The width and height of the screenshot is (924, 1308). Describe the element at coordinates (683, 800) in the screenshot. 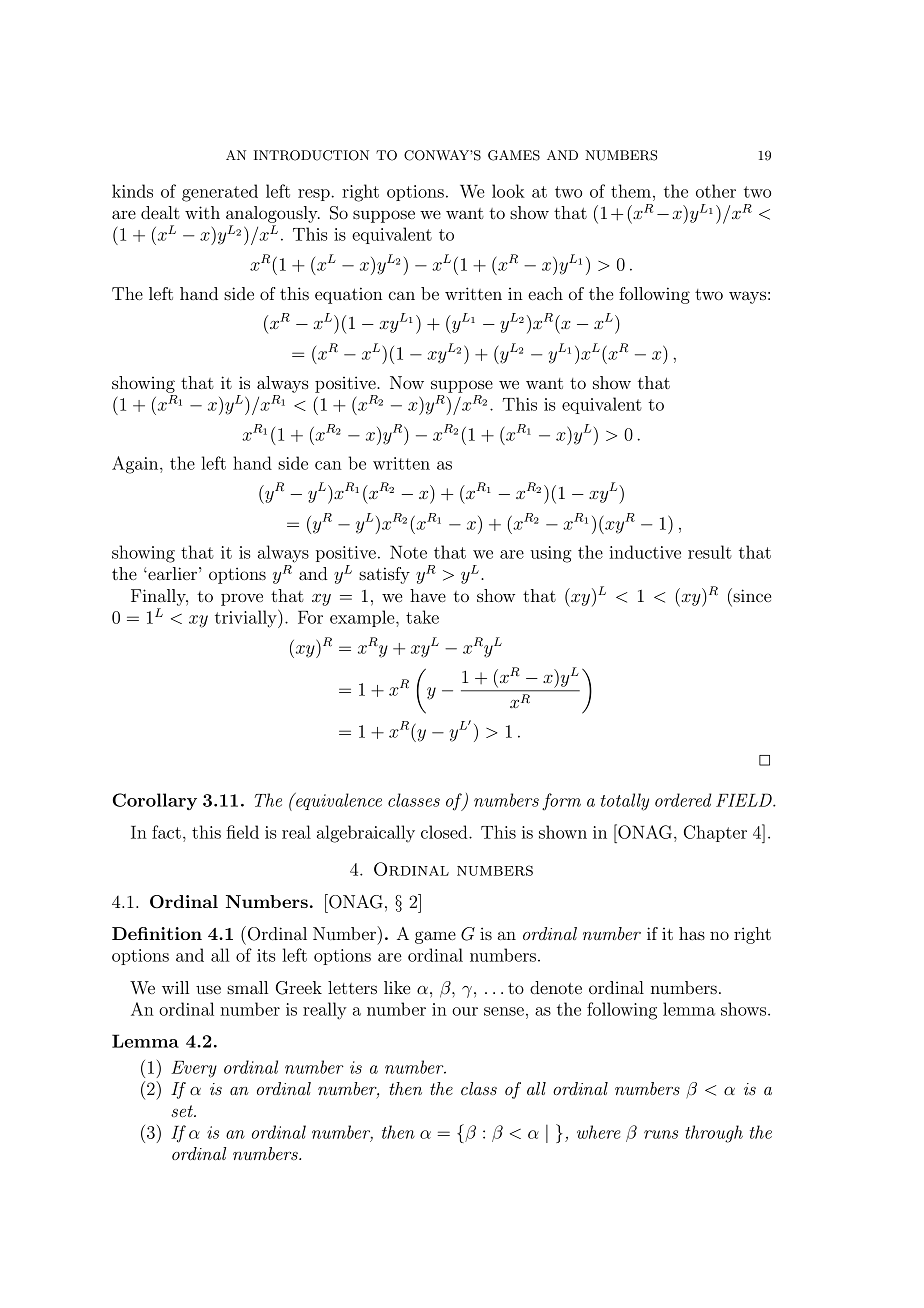

I see `ordered` at that location.
